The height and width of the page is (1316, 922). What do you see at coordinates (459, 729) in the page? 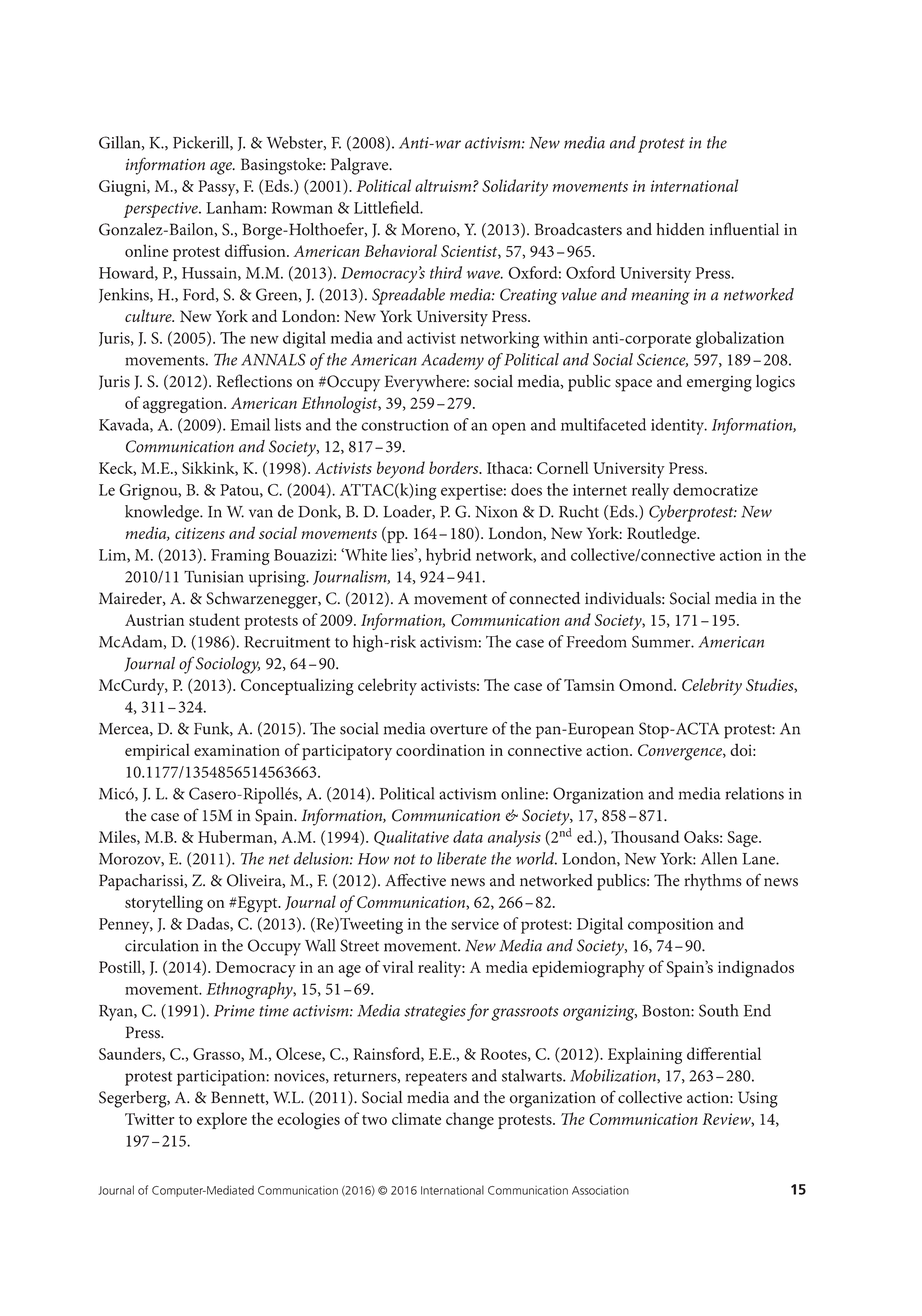
I see `overture` at bounding box center [459, 729].
